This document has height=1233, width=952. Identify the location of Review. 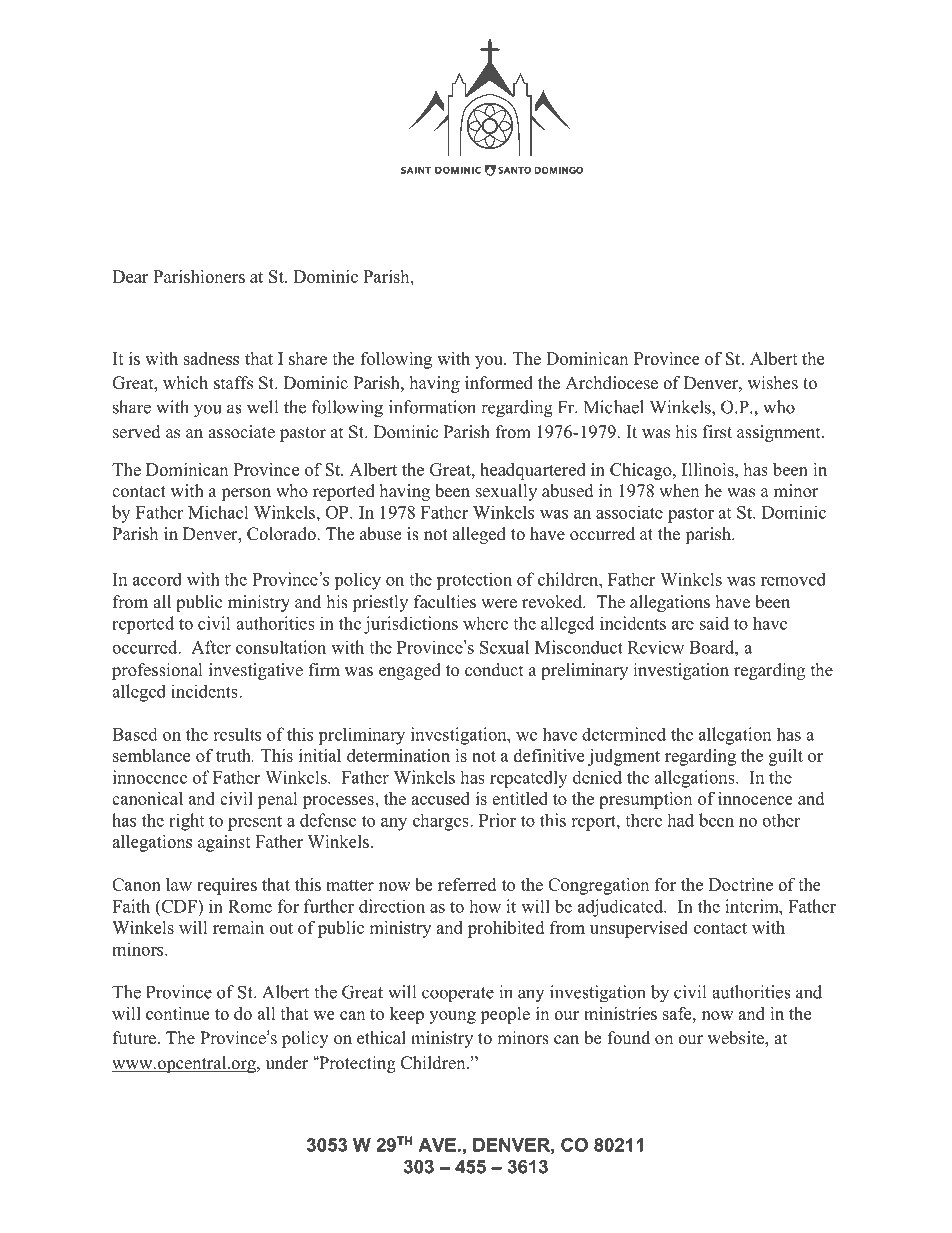
(656, 647).
